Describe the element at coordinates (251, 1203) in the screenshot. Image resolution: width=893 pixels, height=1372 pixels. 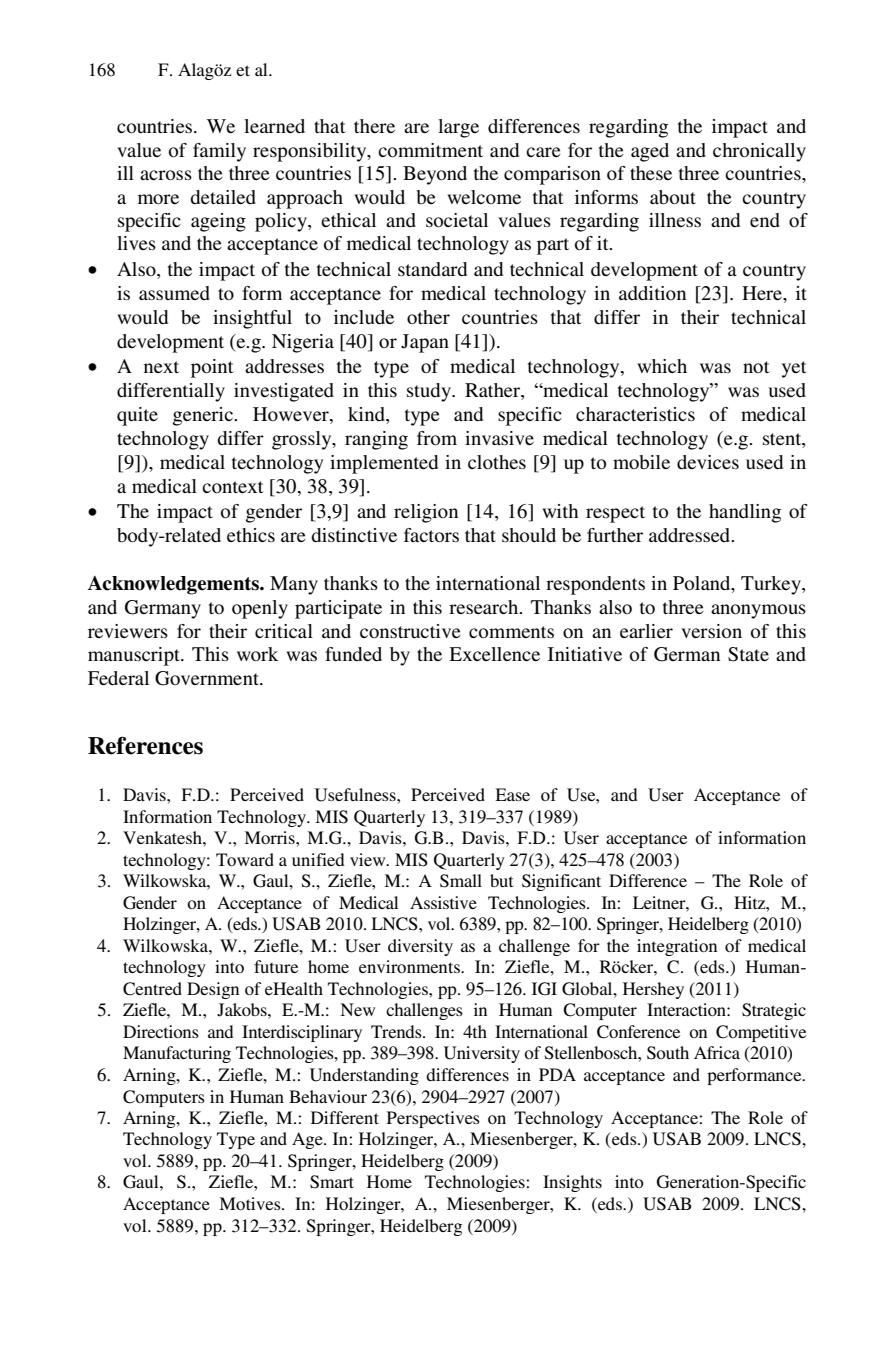
I see `Motives` at that location.
